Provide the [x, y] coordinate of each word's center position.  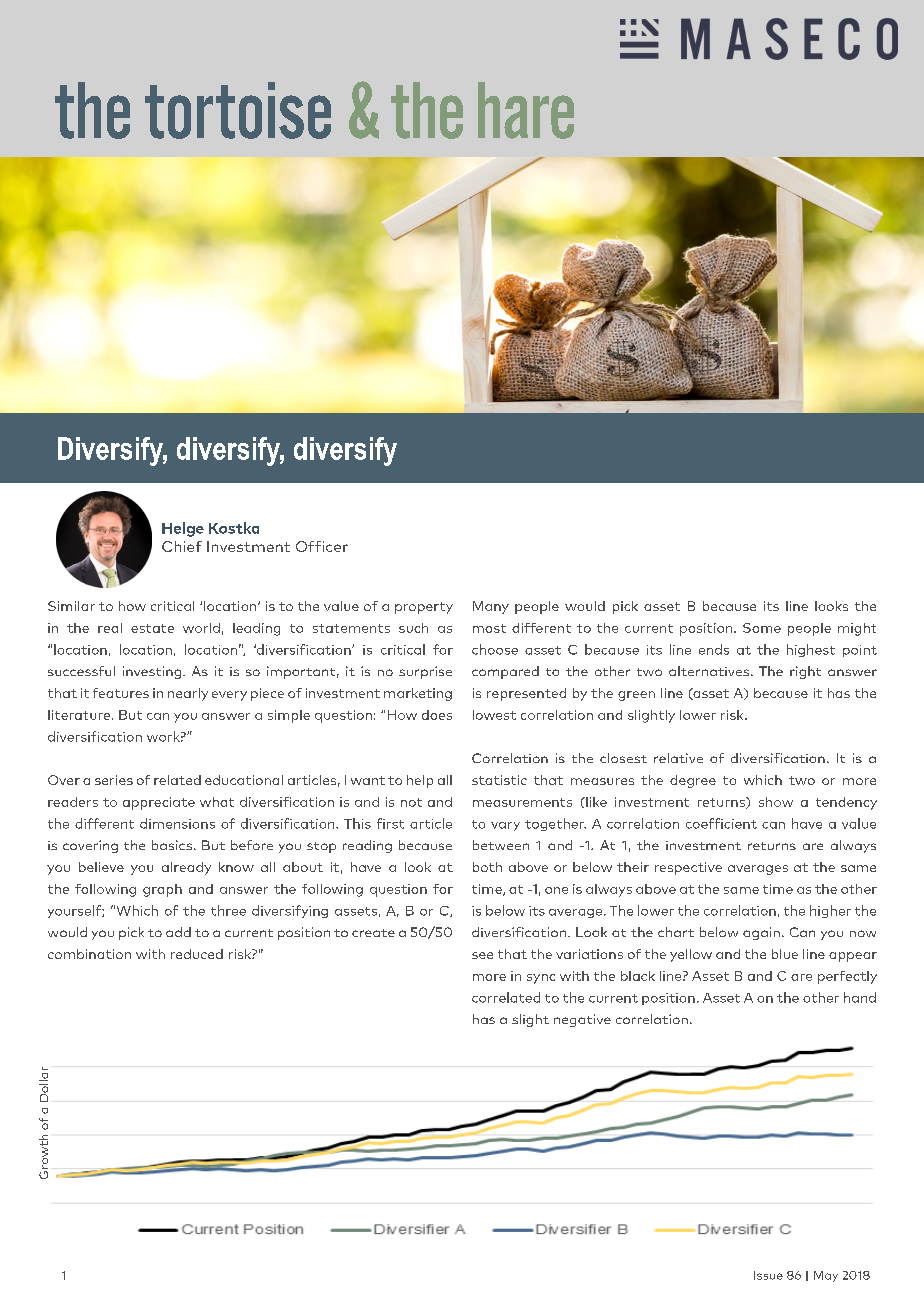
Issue [768, 1275]
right [805, 672]
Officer [322, 546]
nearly [188, 694]
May [826, 1276]
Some [762, 628]
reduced [197, 954]
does [437, 715]
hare [526, 110]
